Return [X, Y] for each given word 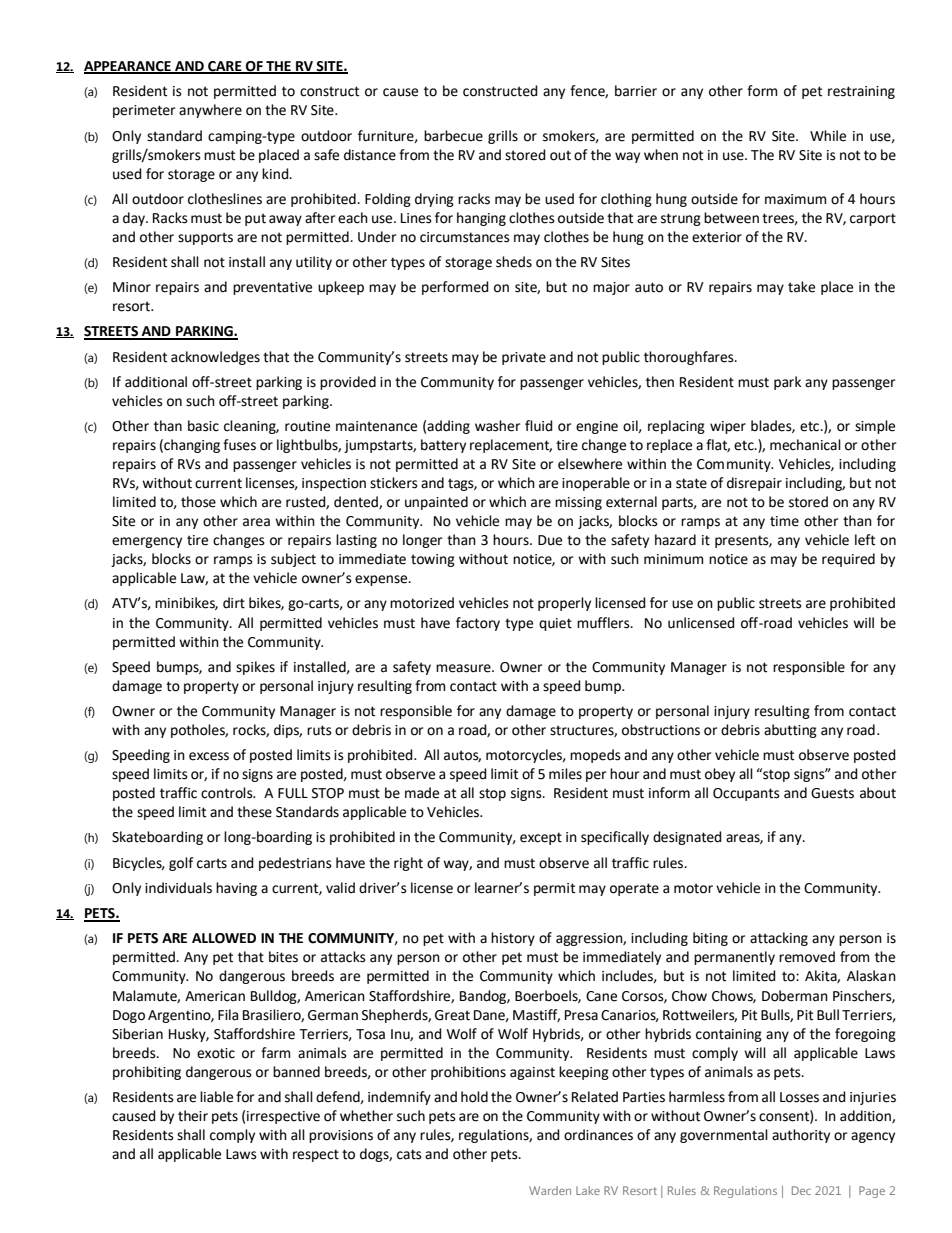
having [236, 889]
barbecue [453, 136]
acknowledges [215, 358]
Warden [550, 1190]
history [513, 939]
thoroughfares [690, 358]
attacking [779, 939]
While [828, 136]
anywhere [210, 111]
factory [478, 624]
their [193, 1116]
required [848, 560]
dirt [234, 603]
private [524, 358]
